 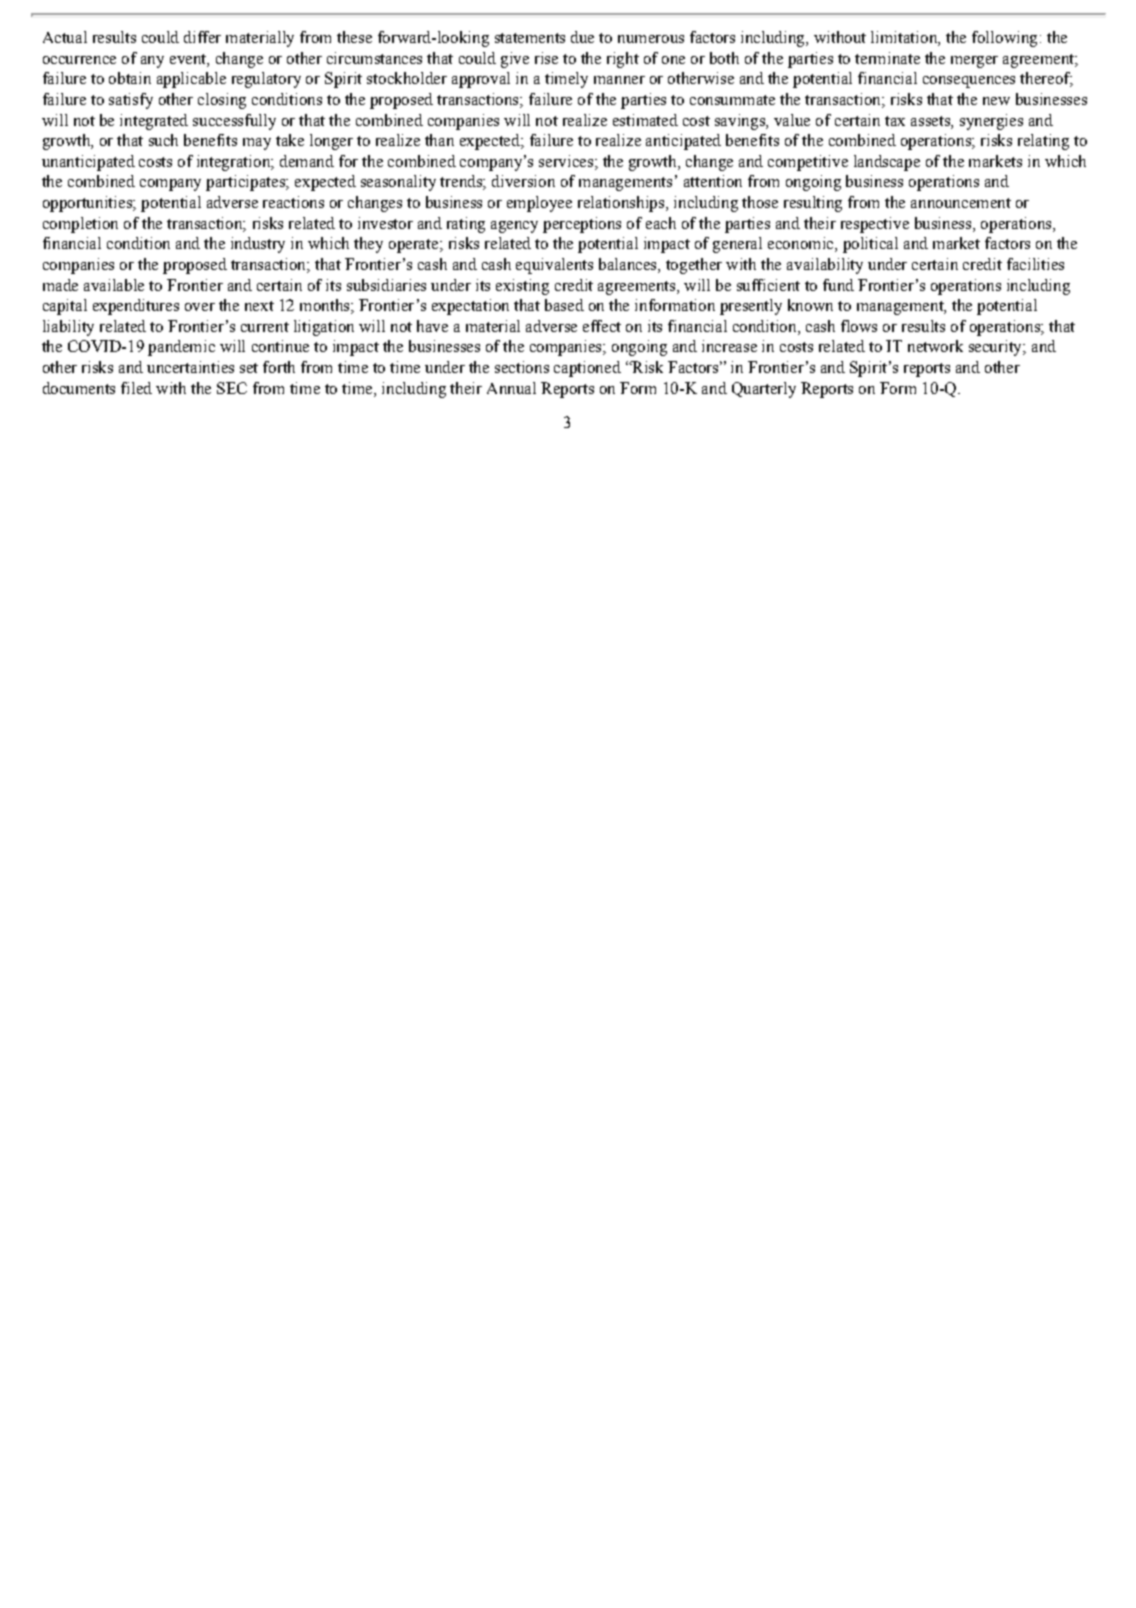 I want to click on over, so click(x=200, y=307).
